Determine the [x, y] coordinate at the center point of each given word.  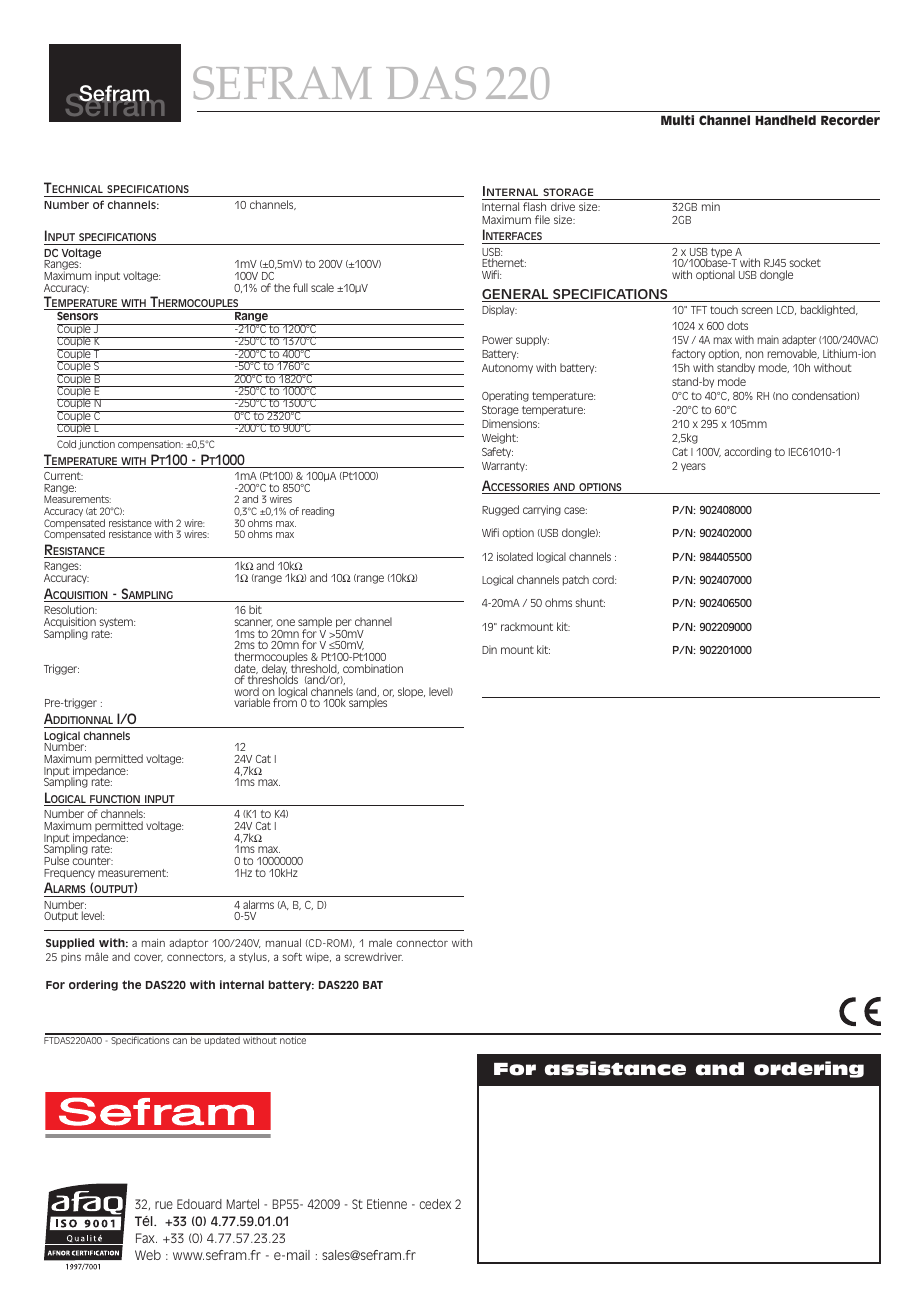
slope [411, 692]
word [246, 693]
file [542, 219]
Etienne [387, 1204]
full [300, 287]
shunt [590, 602]
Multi [677, 120]
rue [164, 1205]
